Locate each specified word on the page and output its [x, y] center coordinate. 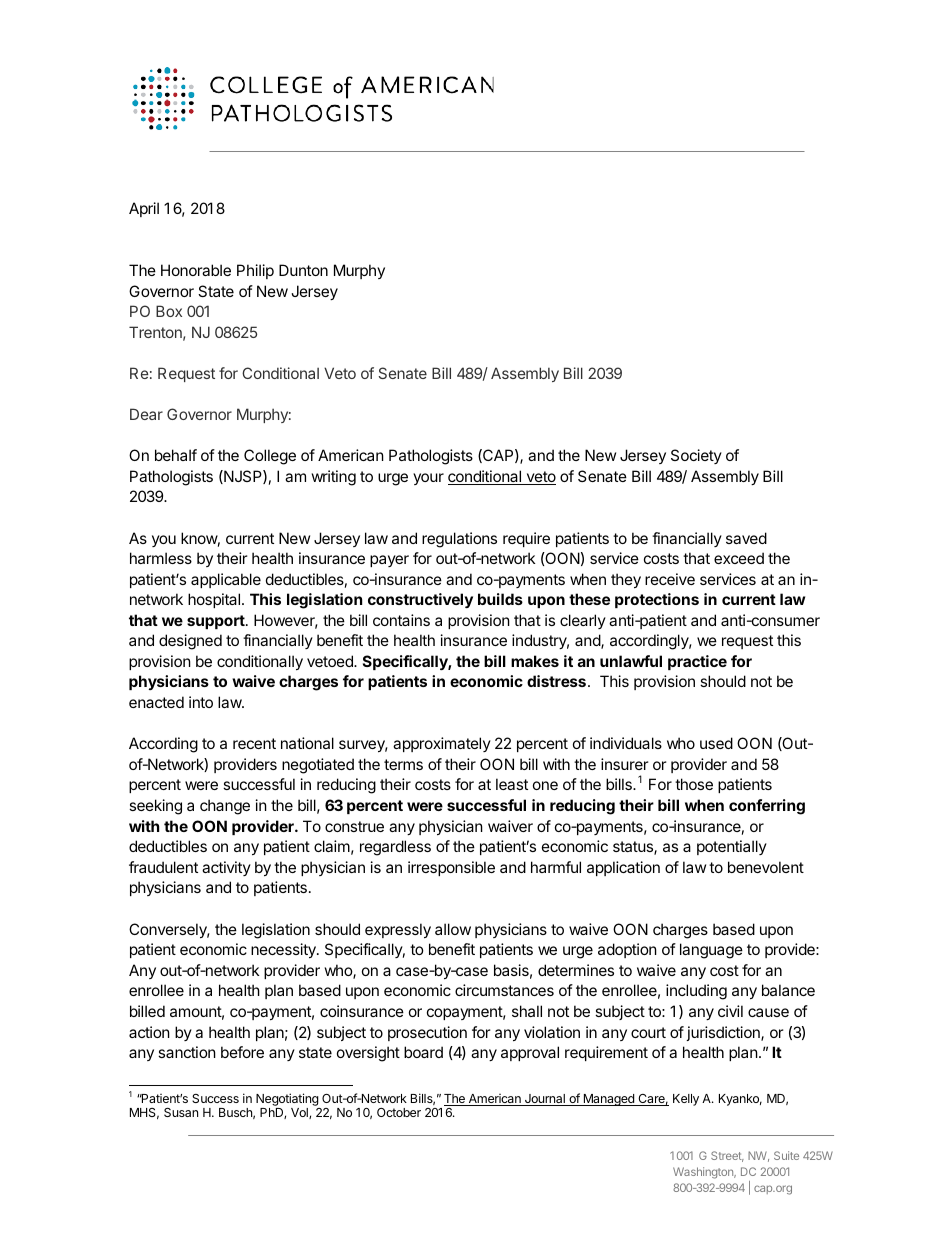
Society [696, 456]
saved [746, 538]
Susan [181, 1112]
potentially [732, 847]
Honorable [196, 270]
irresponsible [451, 868]
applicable [226, 580]
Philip [255, 271]
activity [226, 868]
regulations [459, 540]
